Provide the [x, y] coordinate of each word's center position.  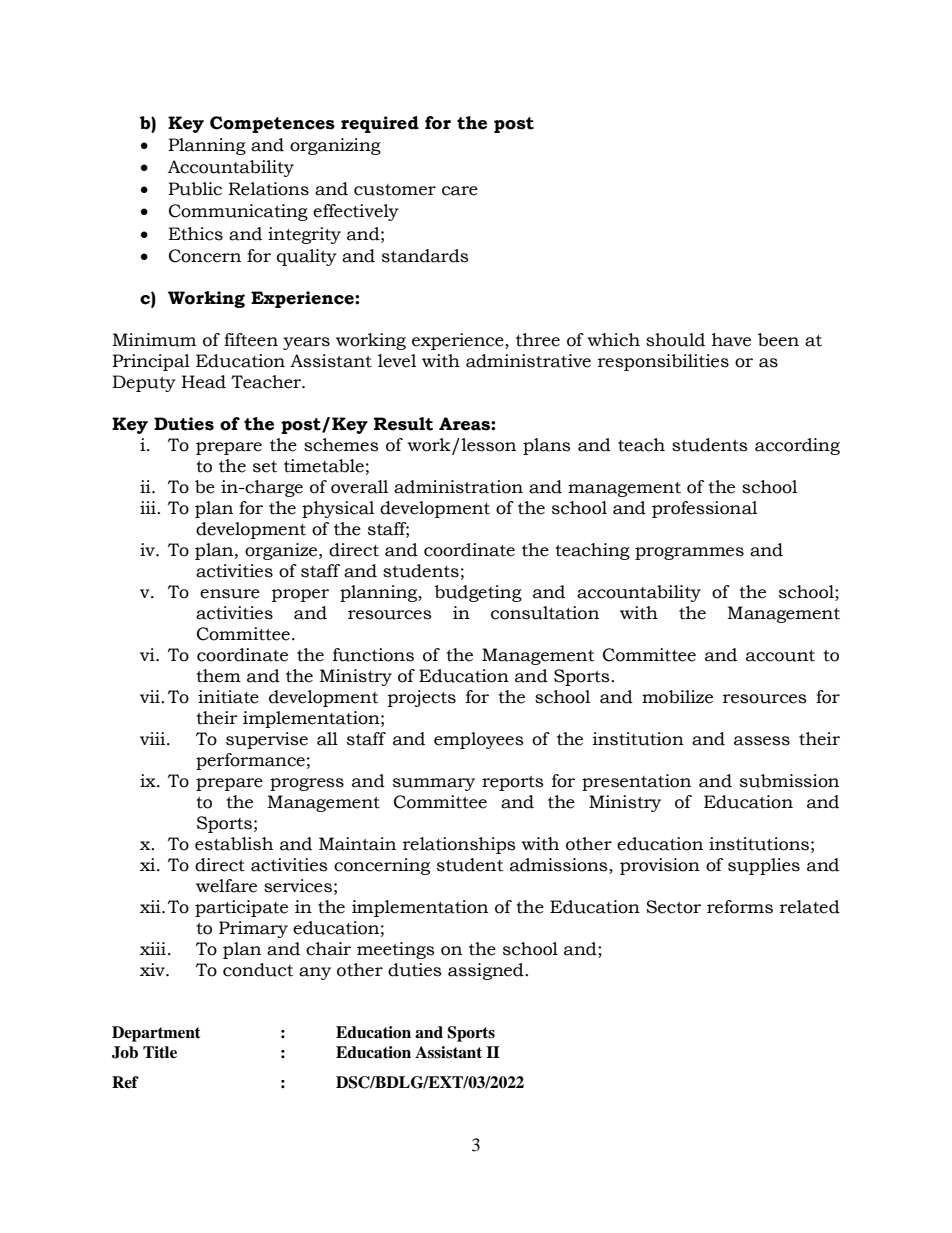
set [265, 467]
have [731, 340]
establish [234, 844]
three [538, 340]
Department [156, 1034]
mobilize [677, 697]
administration [458, 487]
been [778, 340]
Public [195, 189]
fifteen [251, 340]
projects [422, 698]
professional [704, 509]
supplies [764, 866]
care [460, 191]
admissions [560, 866]
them [218, 676]
